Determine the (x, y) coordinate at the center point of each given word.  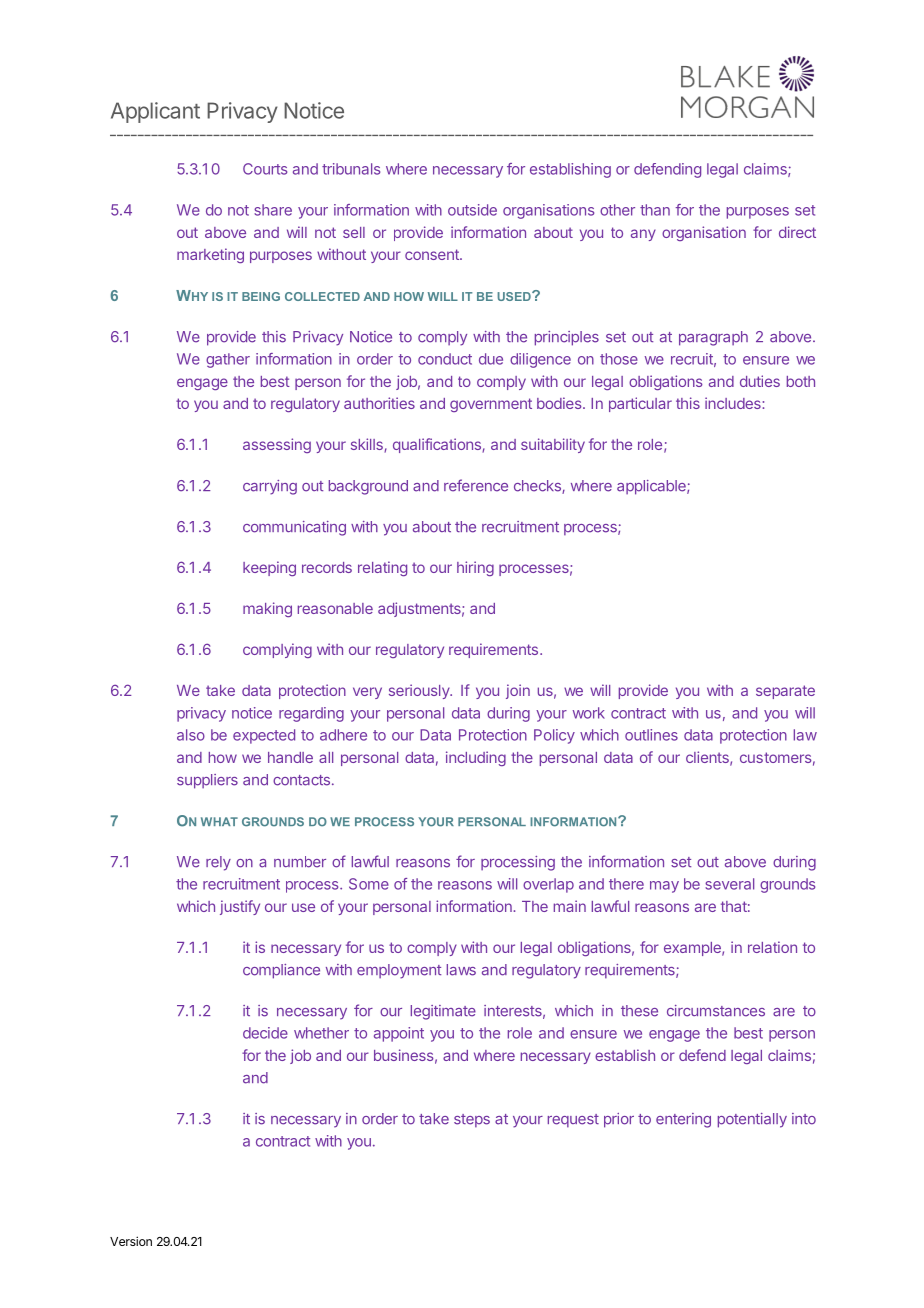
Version (131, 1241)
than (655, 210)
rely (218, 863)
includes (734, 403)
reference (476, 485)
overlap (548, 885)
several (729, 884)
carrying (270, 487)
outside (472, 210)
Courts (265, 169)
